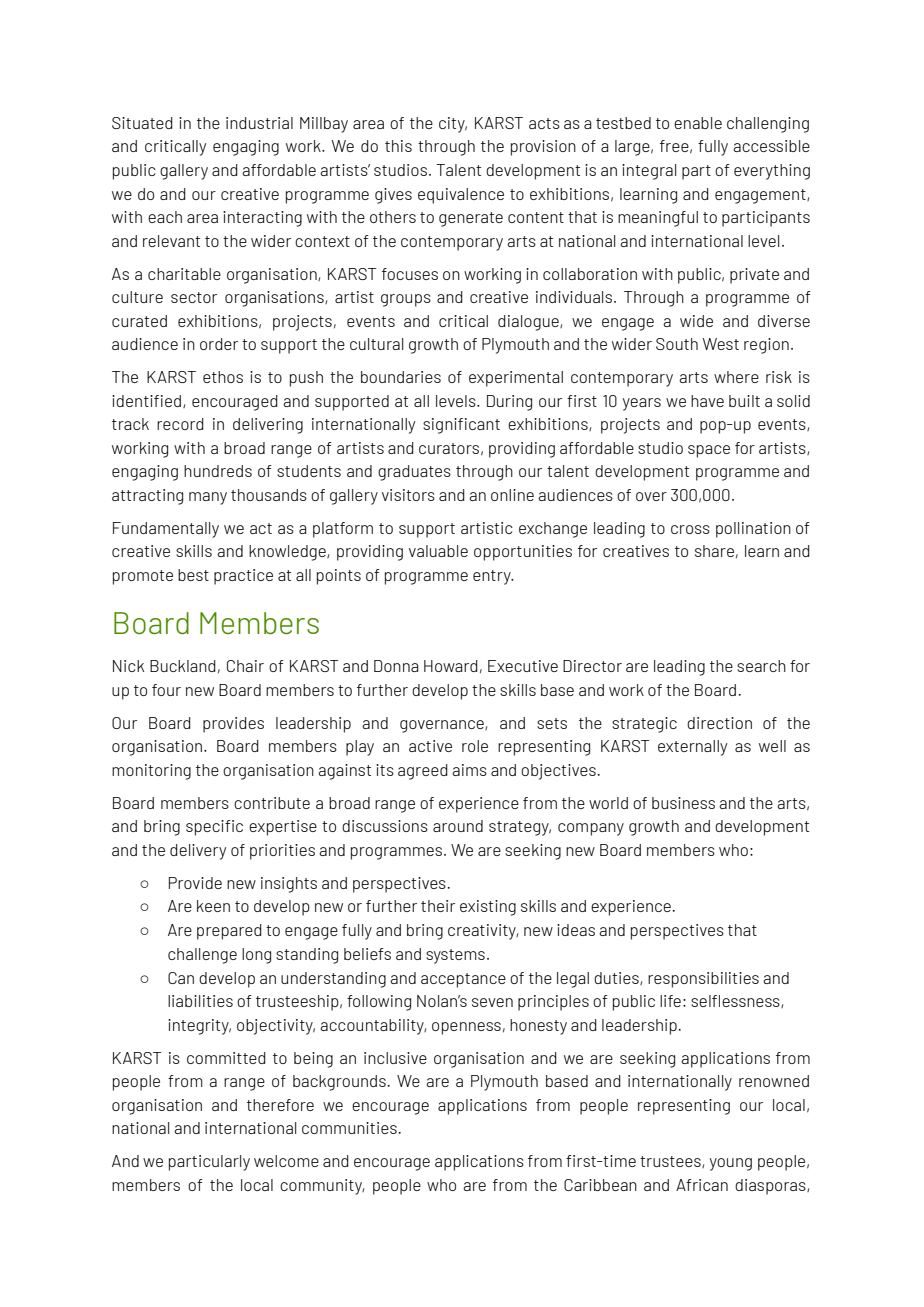 Image resolution: width=924 pixels, height=1307 pixels. I want to click on welcome, so click(286, 1161).
